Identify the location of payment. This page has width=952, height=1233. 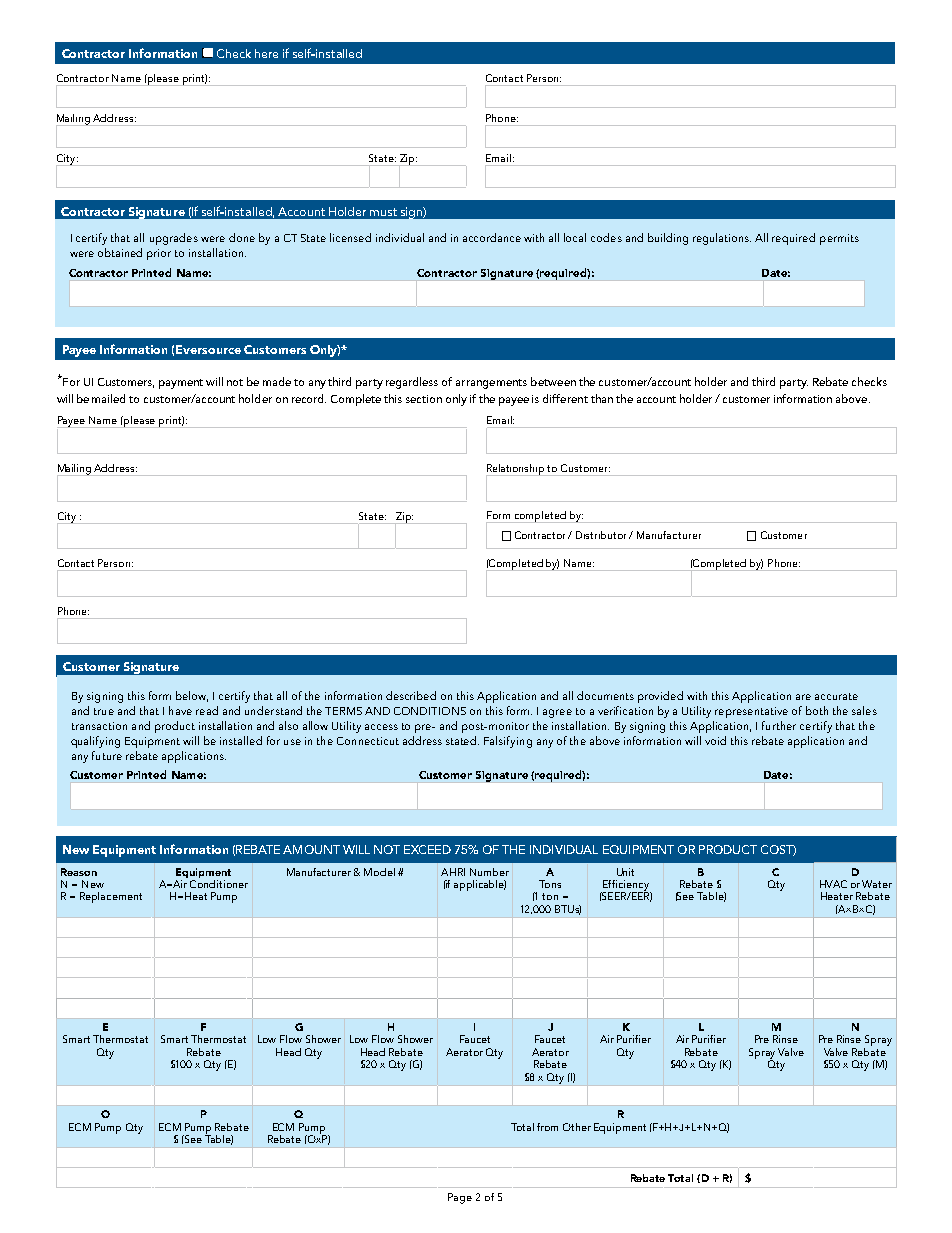
(181, 384).
